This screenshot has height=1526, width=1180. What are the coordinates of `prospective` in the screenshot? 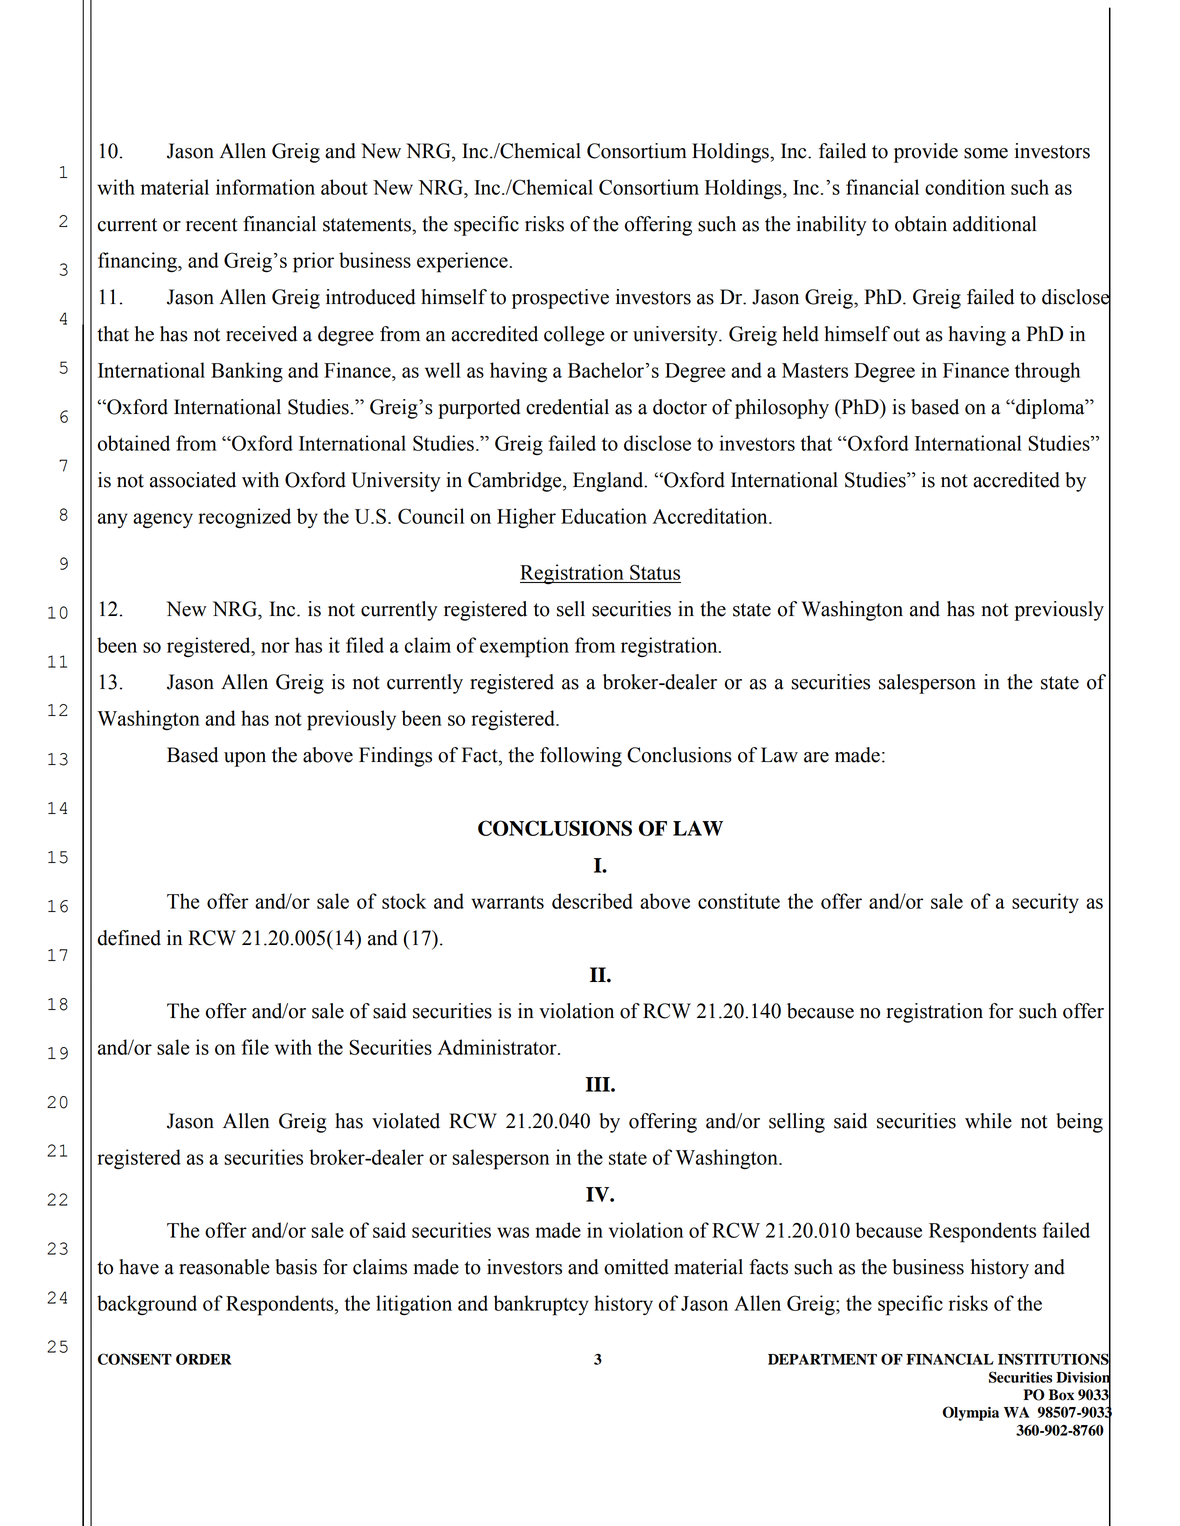 It's located at (560, 299).
